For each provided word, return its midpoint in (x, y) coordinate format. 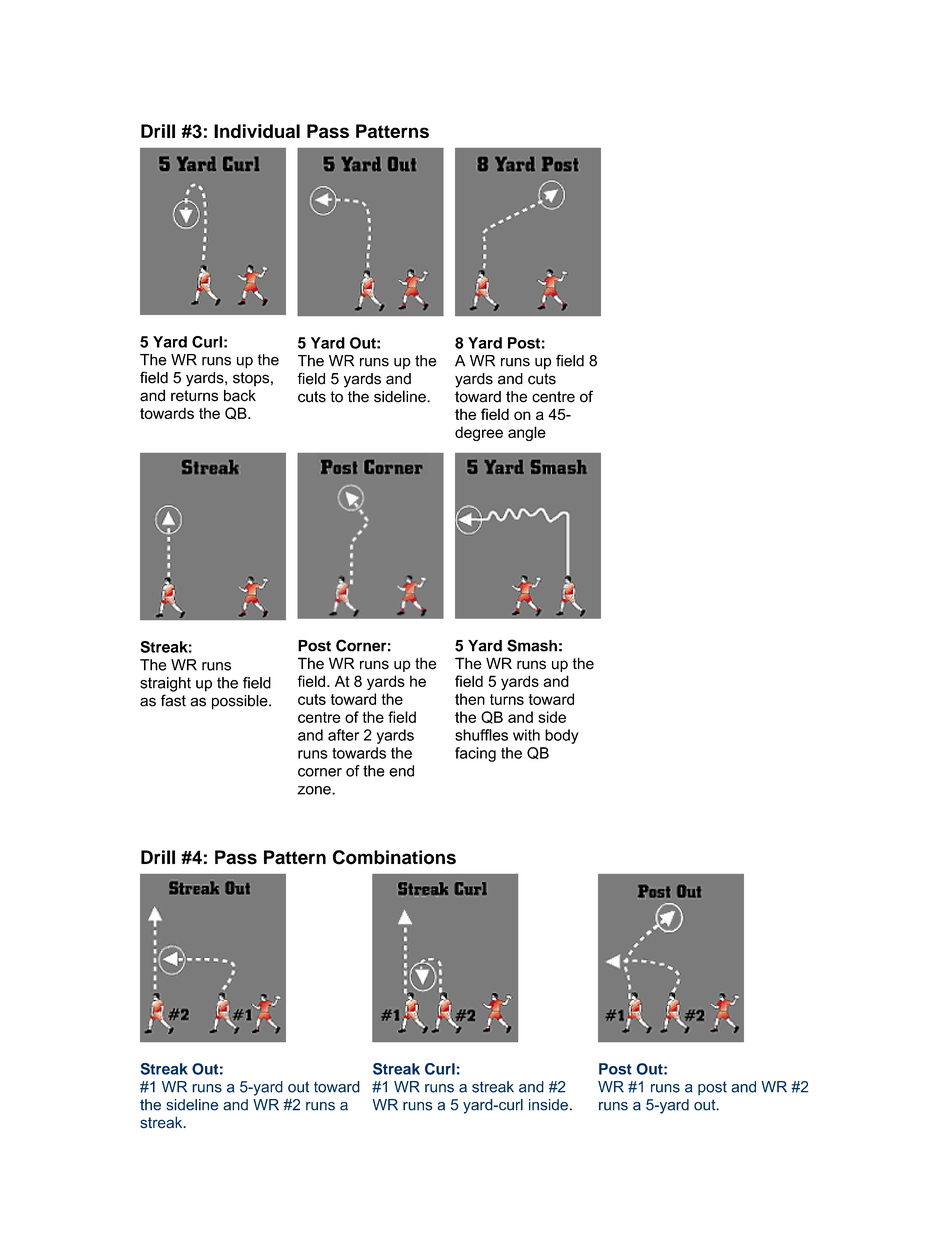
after (343, 735)
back (240, 395)
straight (165, 684)
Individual (257, 131)
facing (475, 754)
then (470, 699)
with (526, 735)
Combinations (394, 857)
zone (315, 790)
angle (527, 433)
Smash (532, 645)
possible (241, 702)
